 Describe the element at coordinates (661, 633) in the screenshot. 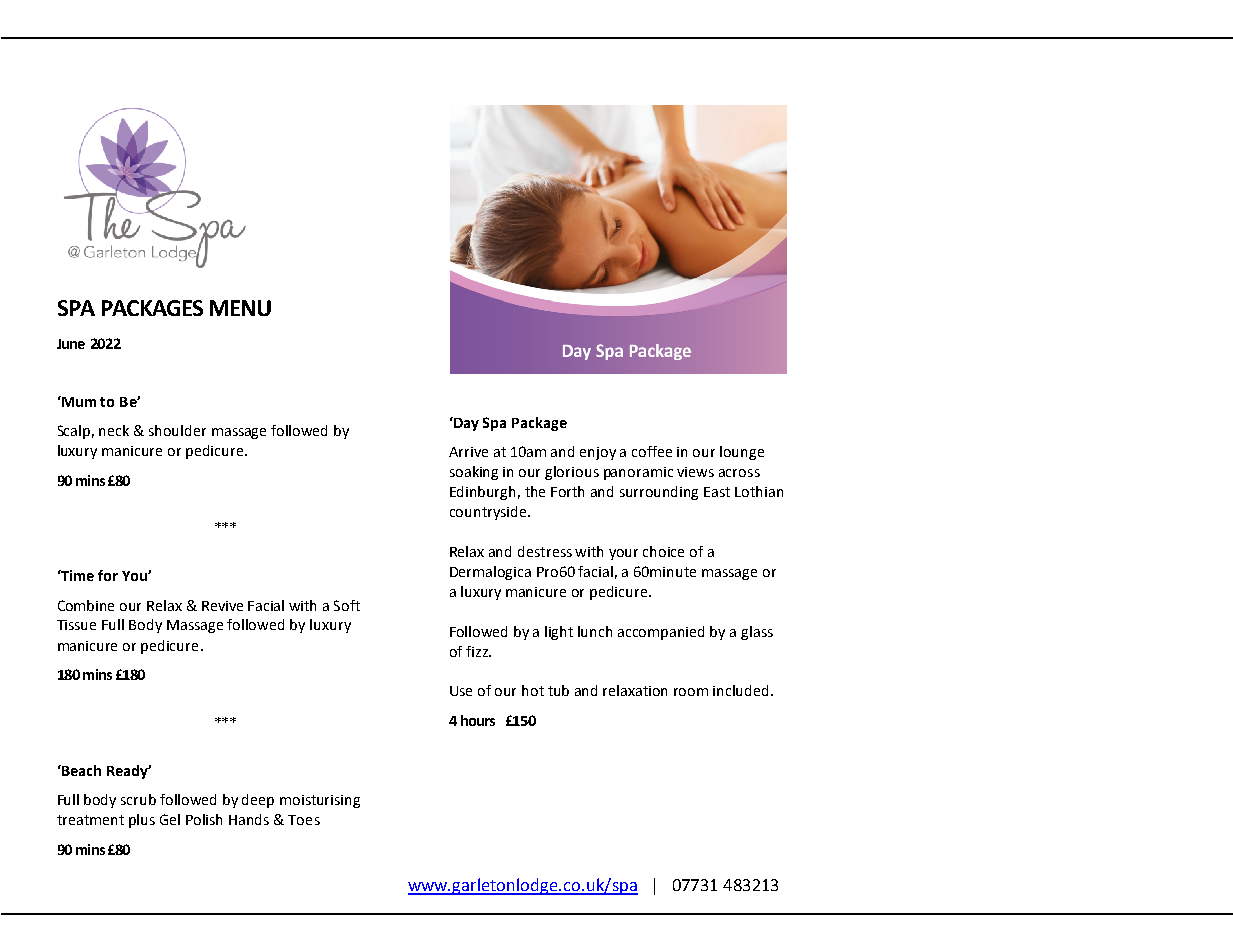

I see `accompanied` at that location.
